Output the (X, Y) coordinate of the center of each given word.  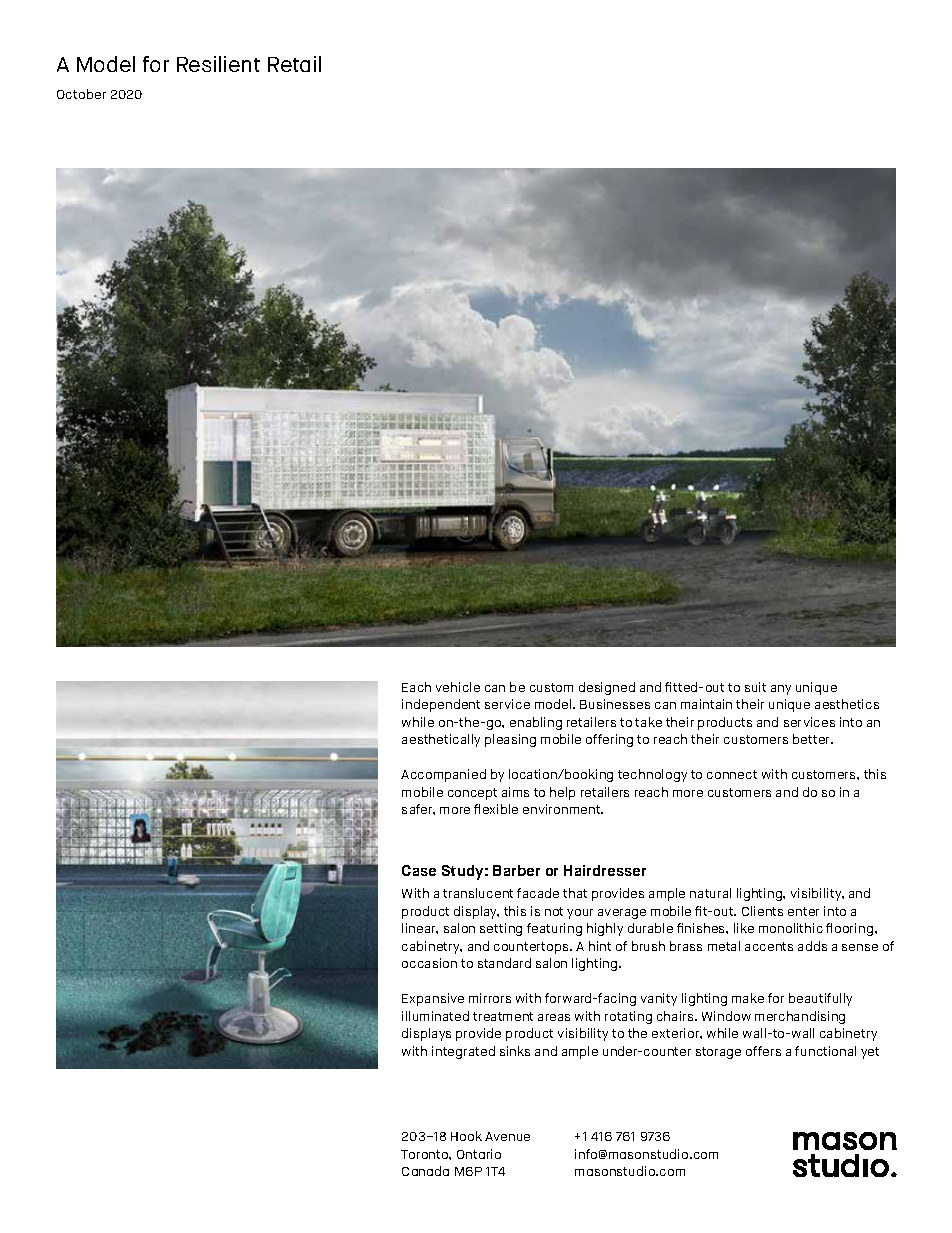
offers (763, 1051)
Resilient (218, 64)
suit (755, 687)
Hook (466, 1136)
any (781, 690)
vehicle (458, 687)
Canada (425, 1171)
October (81, 94)
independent (441, 705)
